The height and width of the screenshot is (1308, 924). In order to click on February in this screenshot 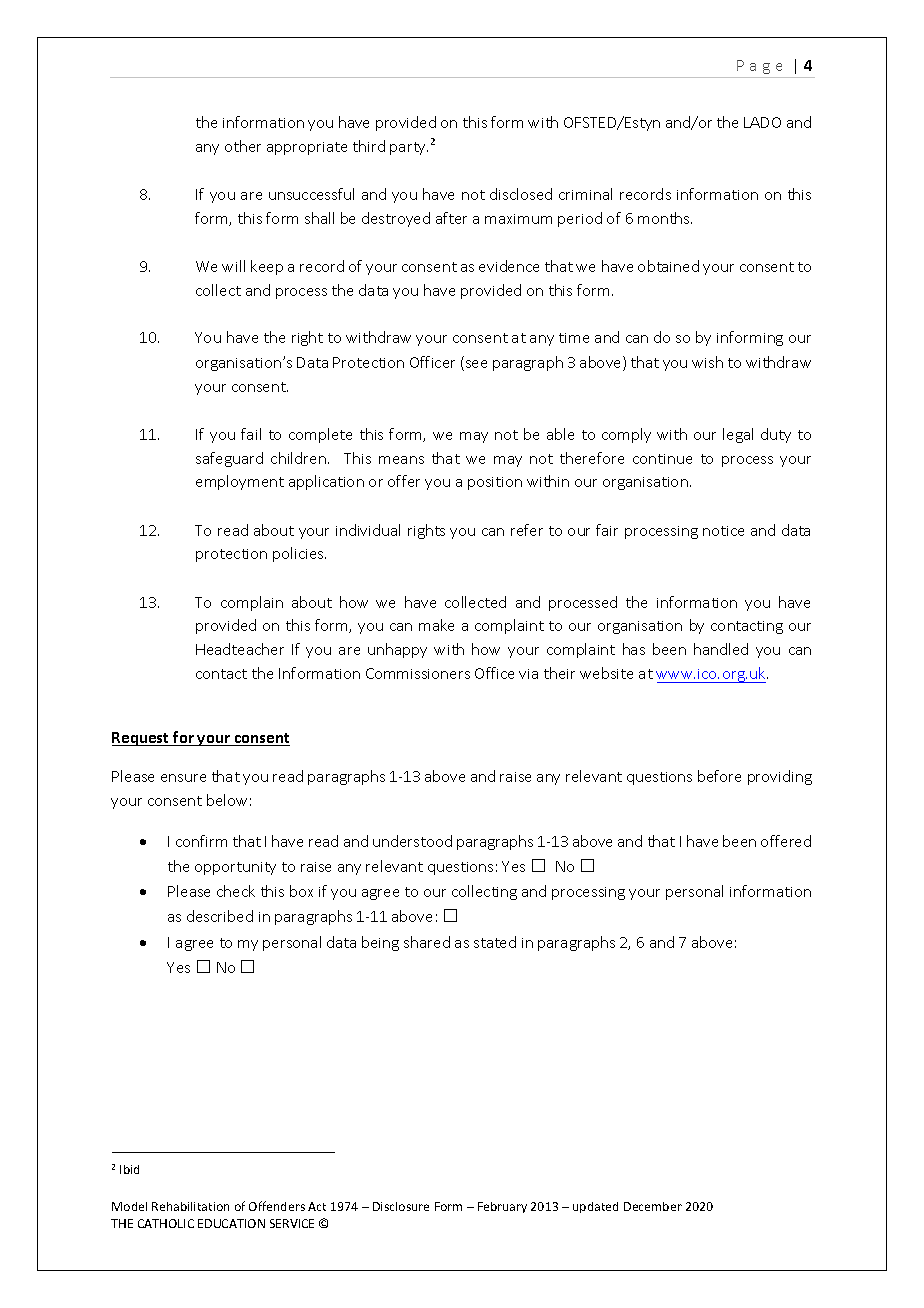, I will do `click(502, 1207)`.
